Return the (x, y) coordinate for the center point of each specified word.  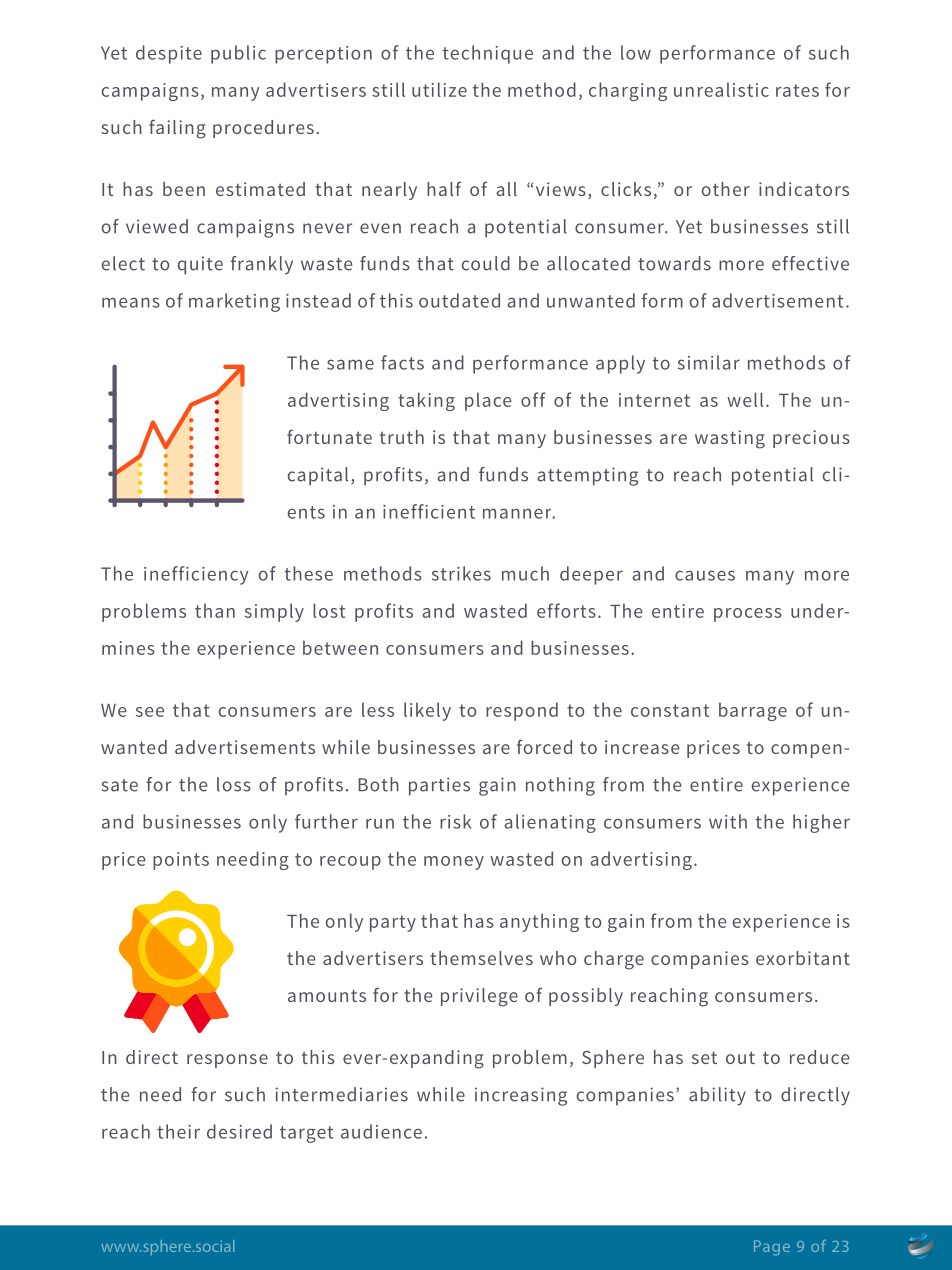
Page (772, 1248)
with (728, 821)
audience (381, 1131)
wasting (730, 439)
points (181, 861)
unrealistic (721, 89)
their (178, 1131)
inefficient (429, 511)
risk (455, 821)
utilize (439, 89)
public (238, 54)
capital (317, 476)
